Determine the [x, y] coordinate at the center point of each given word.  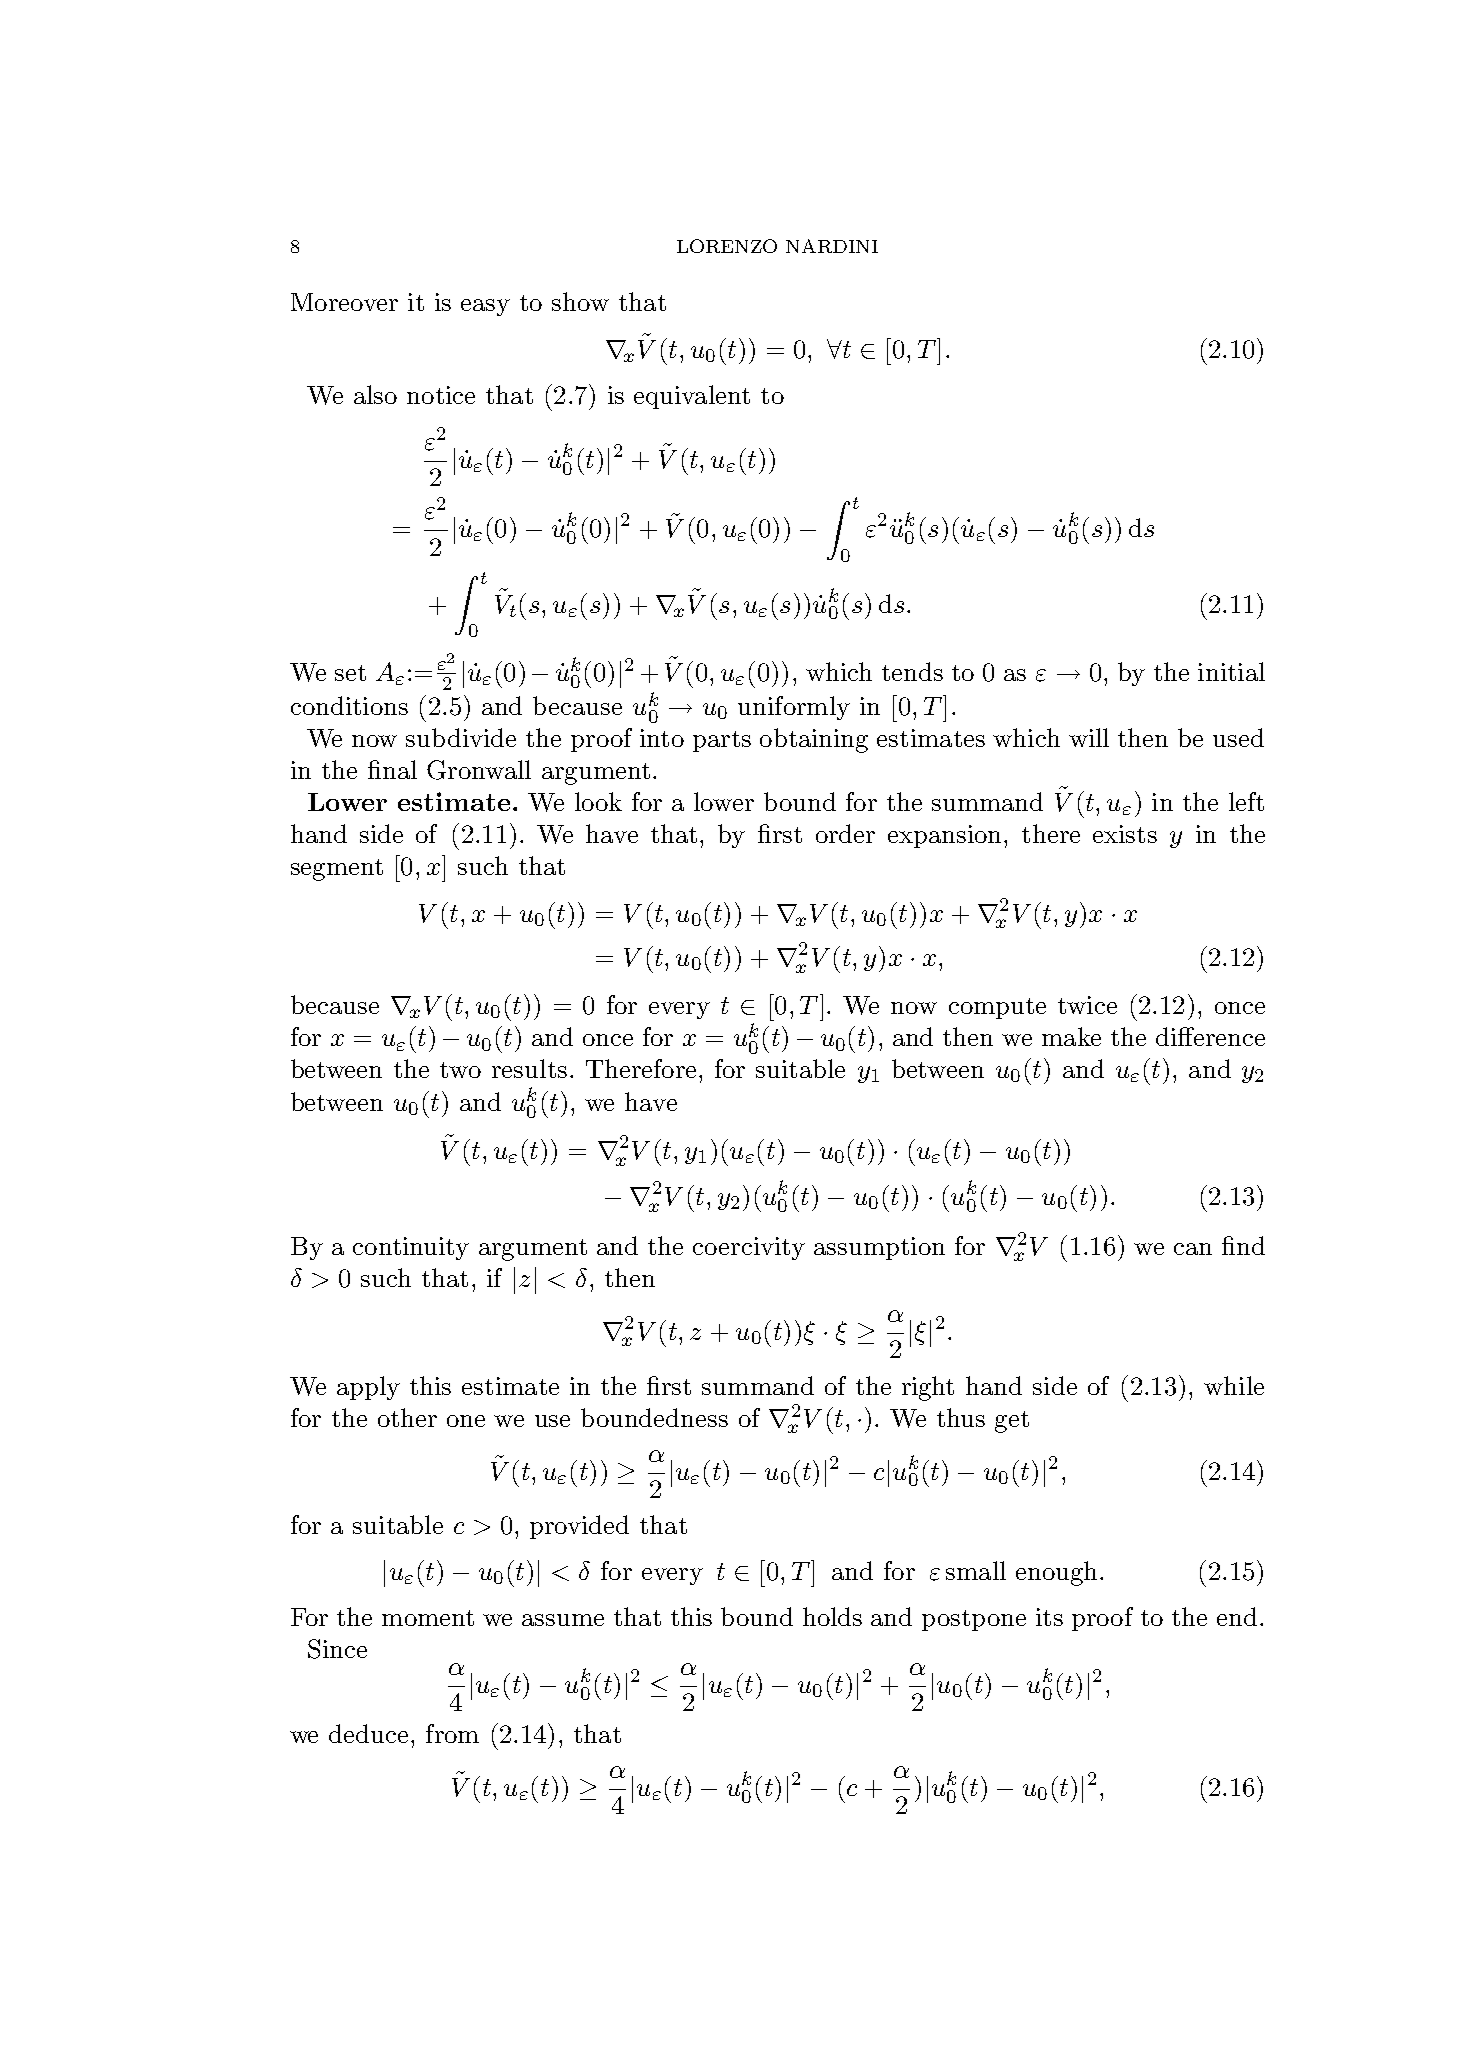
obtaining [814, 740]
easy [485, 307]
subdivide [461, 737]
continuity [411, 1248]
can [1193, 1249]
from [452, 1733]
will [1089, 737]
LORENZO [727, 246]
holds [832, 1616]
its [1049, 1617]
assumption [879, 1248]
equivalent [692, 397]
